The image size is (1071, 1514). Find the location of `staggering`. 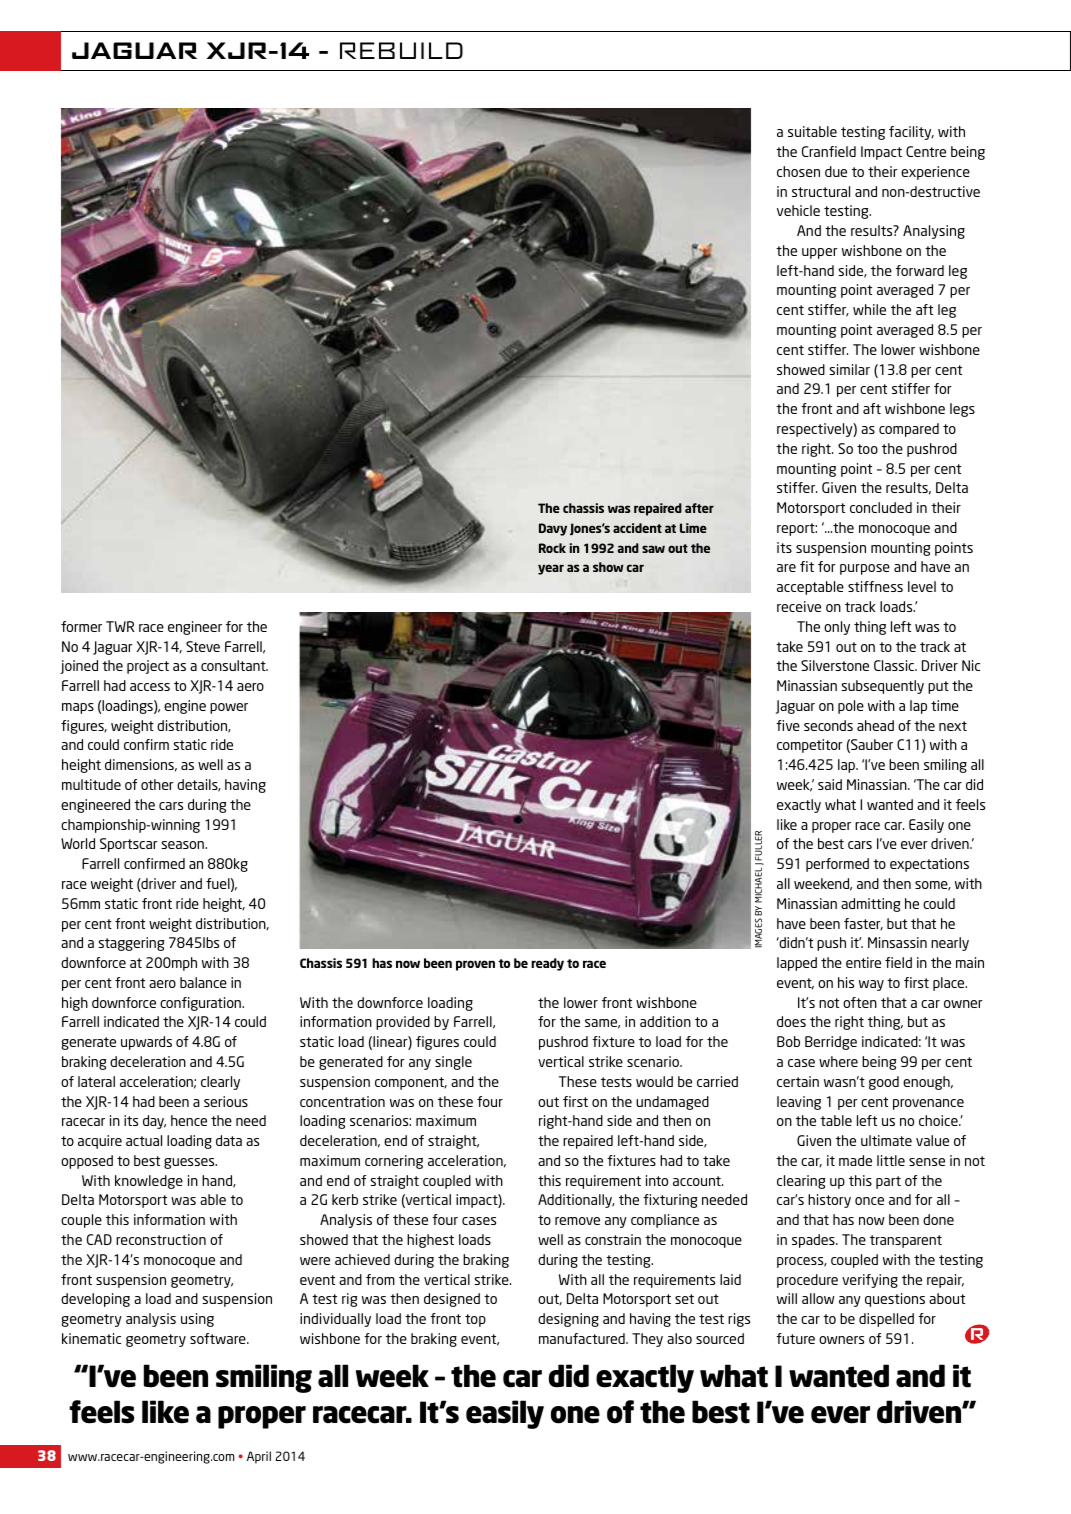

staggering is located at coordinates (131, 944).
